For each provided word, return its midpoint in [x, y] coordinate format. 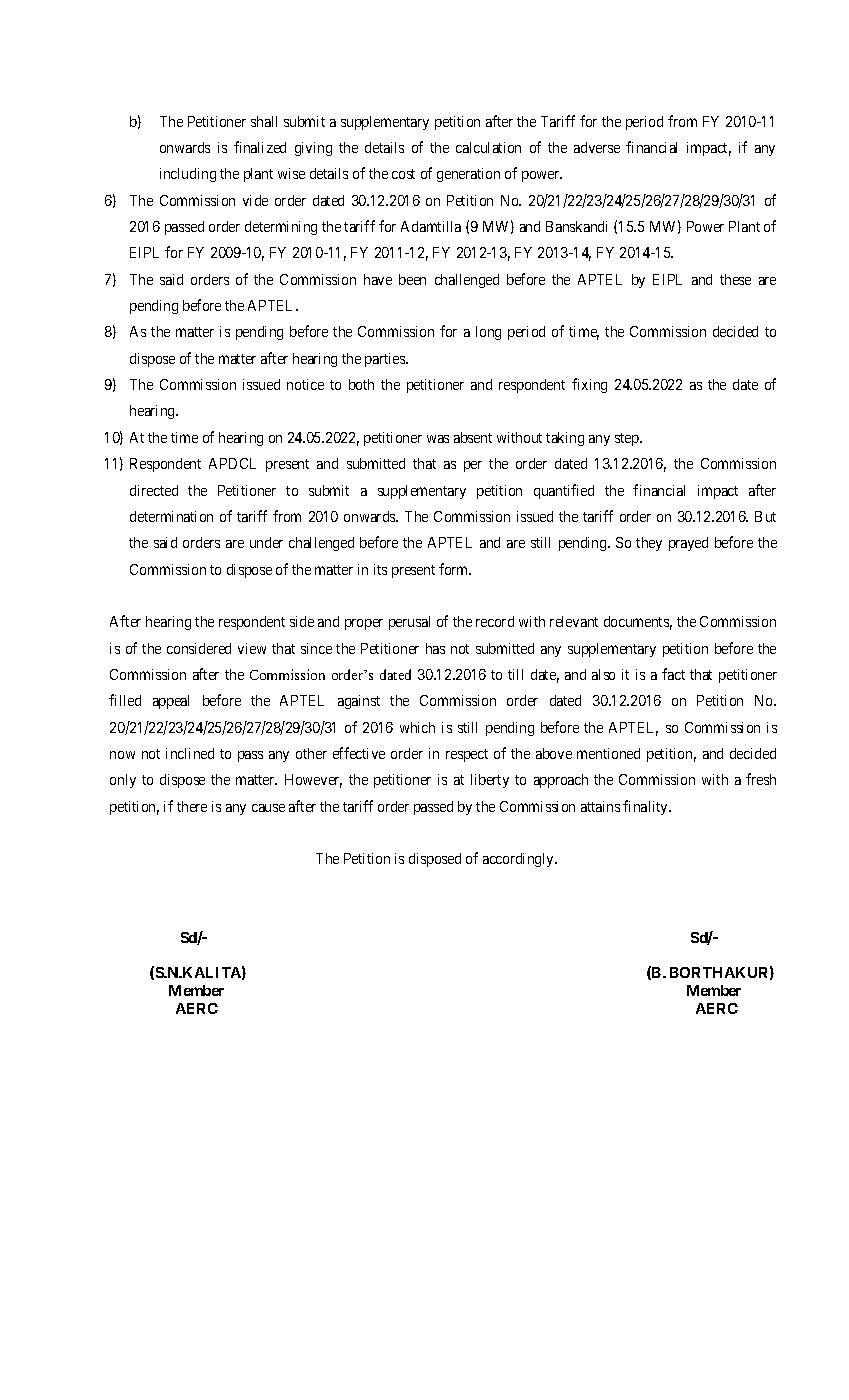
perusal [409, 623]
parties [386, 360]
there [192, 806]
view [252, 648]
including [188, 175]
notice [305, 384]
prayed [688, 544]
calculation [488, 147]
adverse [597, 147]
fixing [589, 385]
